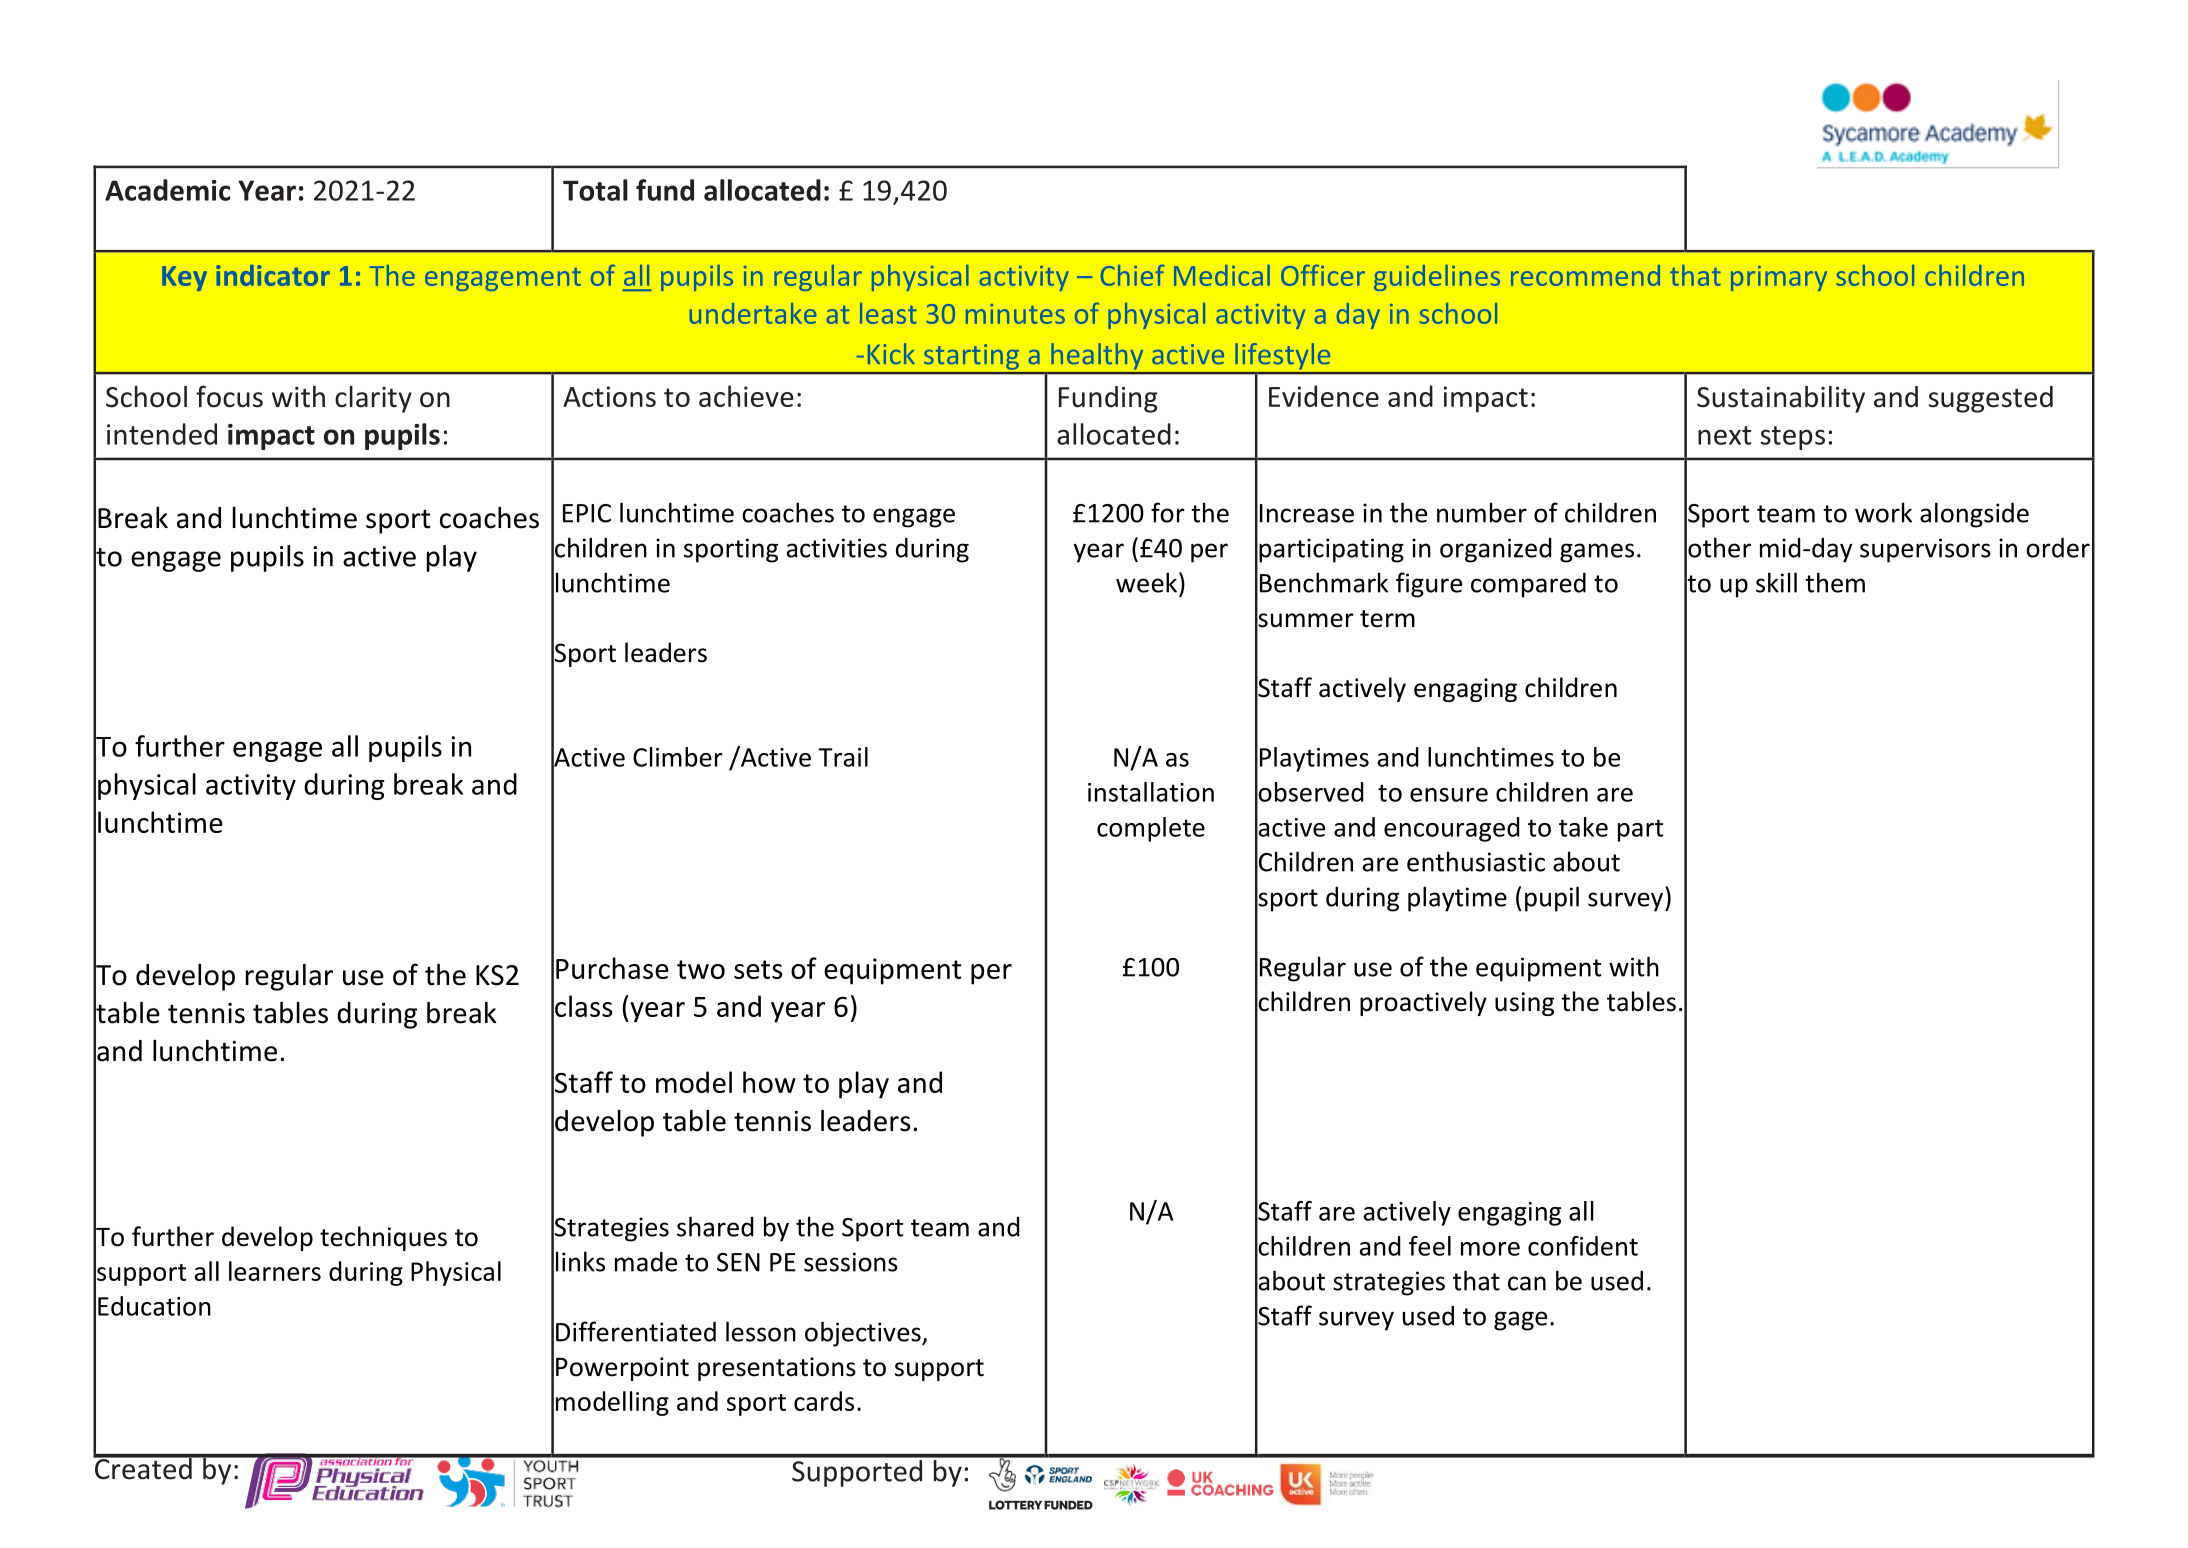  Describe the element at coordinates (1524, 1004) in the page. I see `using` at that location.
